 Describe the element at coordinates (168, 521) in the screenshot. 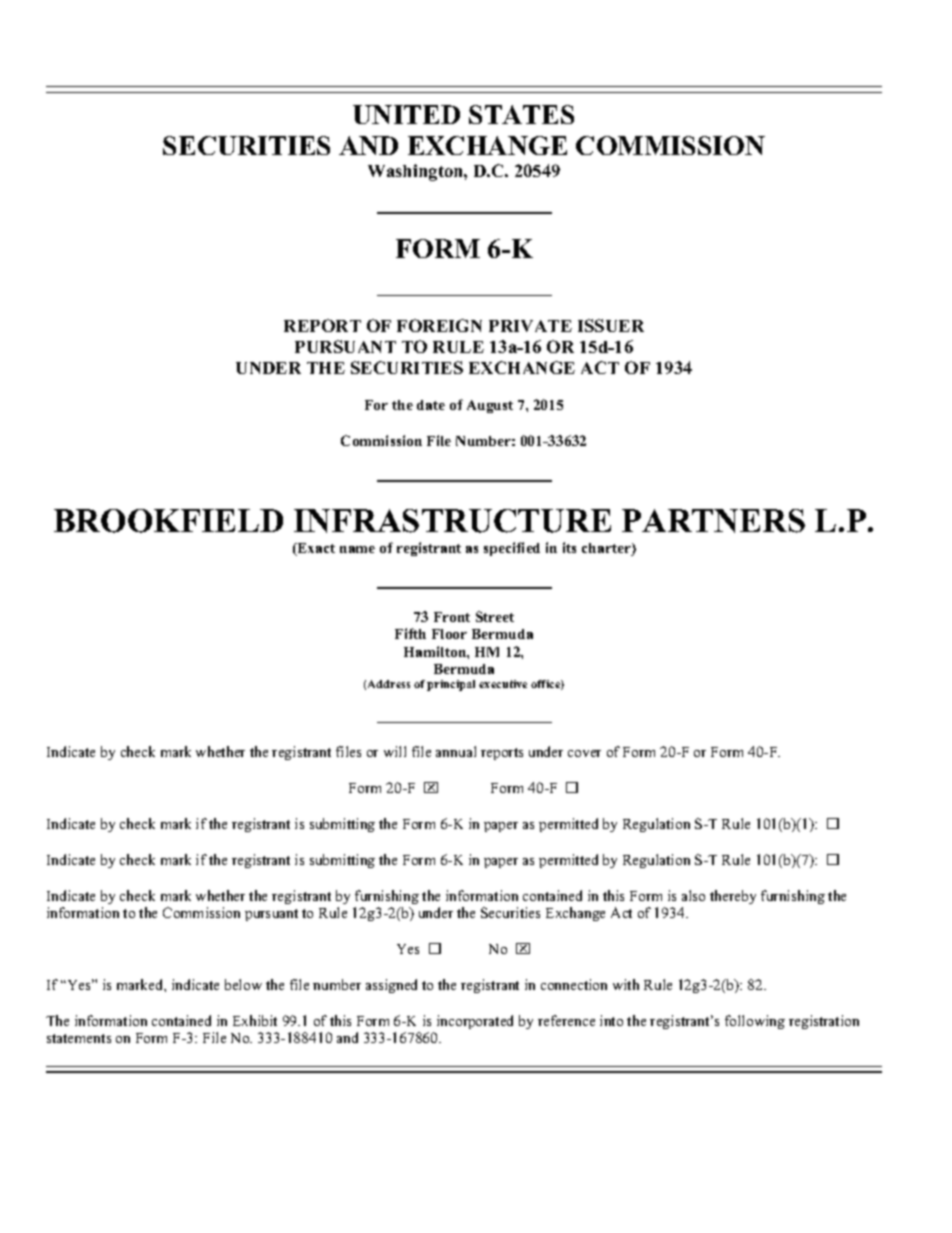

I see `BROOKFIELD` at that location.
